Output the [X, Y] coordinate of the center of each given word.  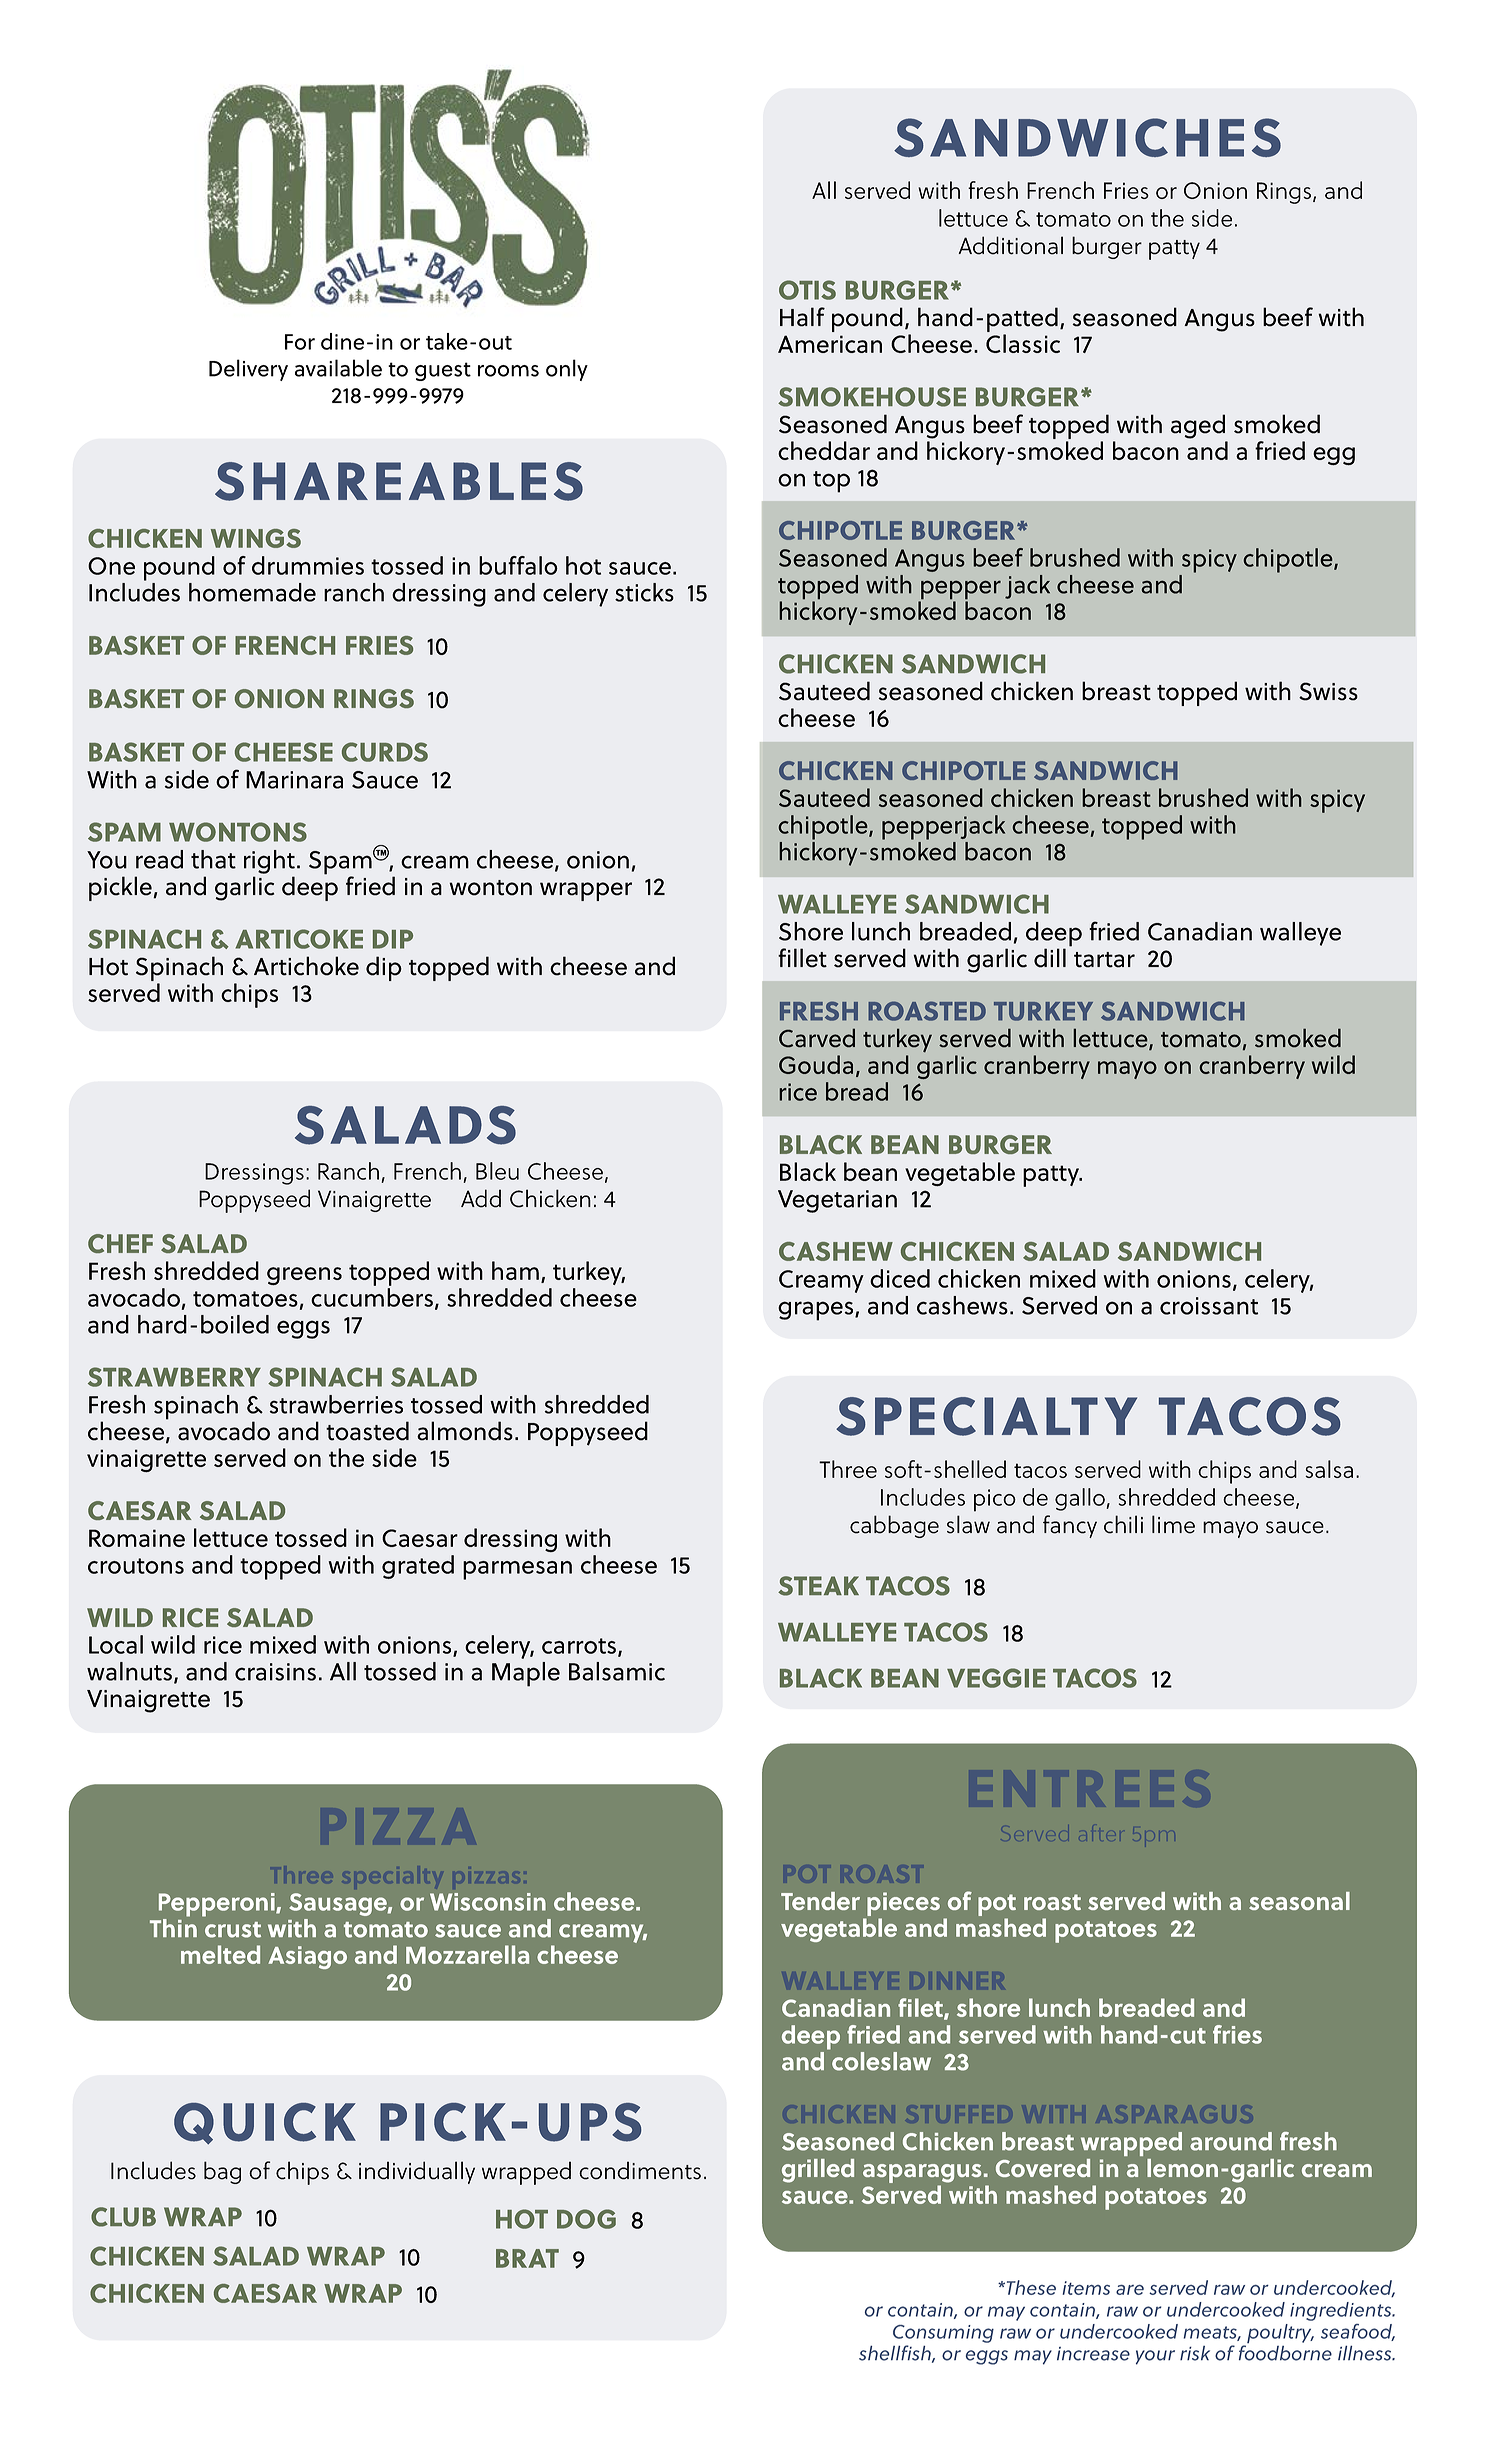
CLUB [123, 2217]
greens [304, 1276]
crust [233, 1930]
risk [1195, 2353]
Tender [820, 1901]
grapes [817, 1311]
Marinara [294, 780]
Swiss [1328, 691]
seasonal [1299, 1901]
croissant [1209, 1306]
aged [1198, 426]
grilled [818, 2171]
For [300, 342]
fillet [802, 958]
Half [802, 317]
